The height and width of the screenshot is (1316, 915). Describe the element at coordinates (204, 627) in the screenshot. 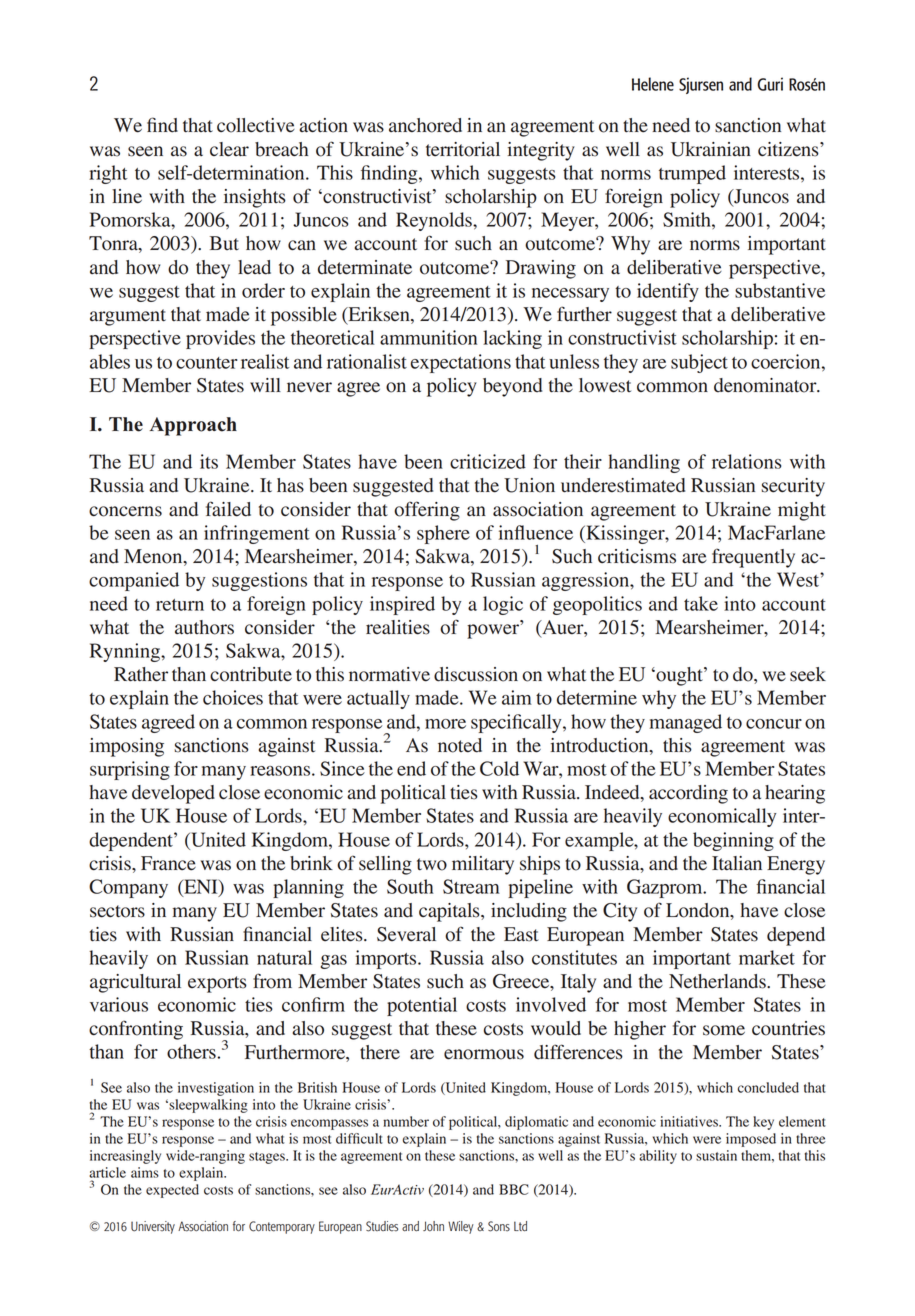

I see `authors` at that location.
